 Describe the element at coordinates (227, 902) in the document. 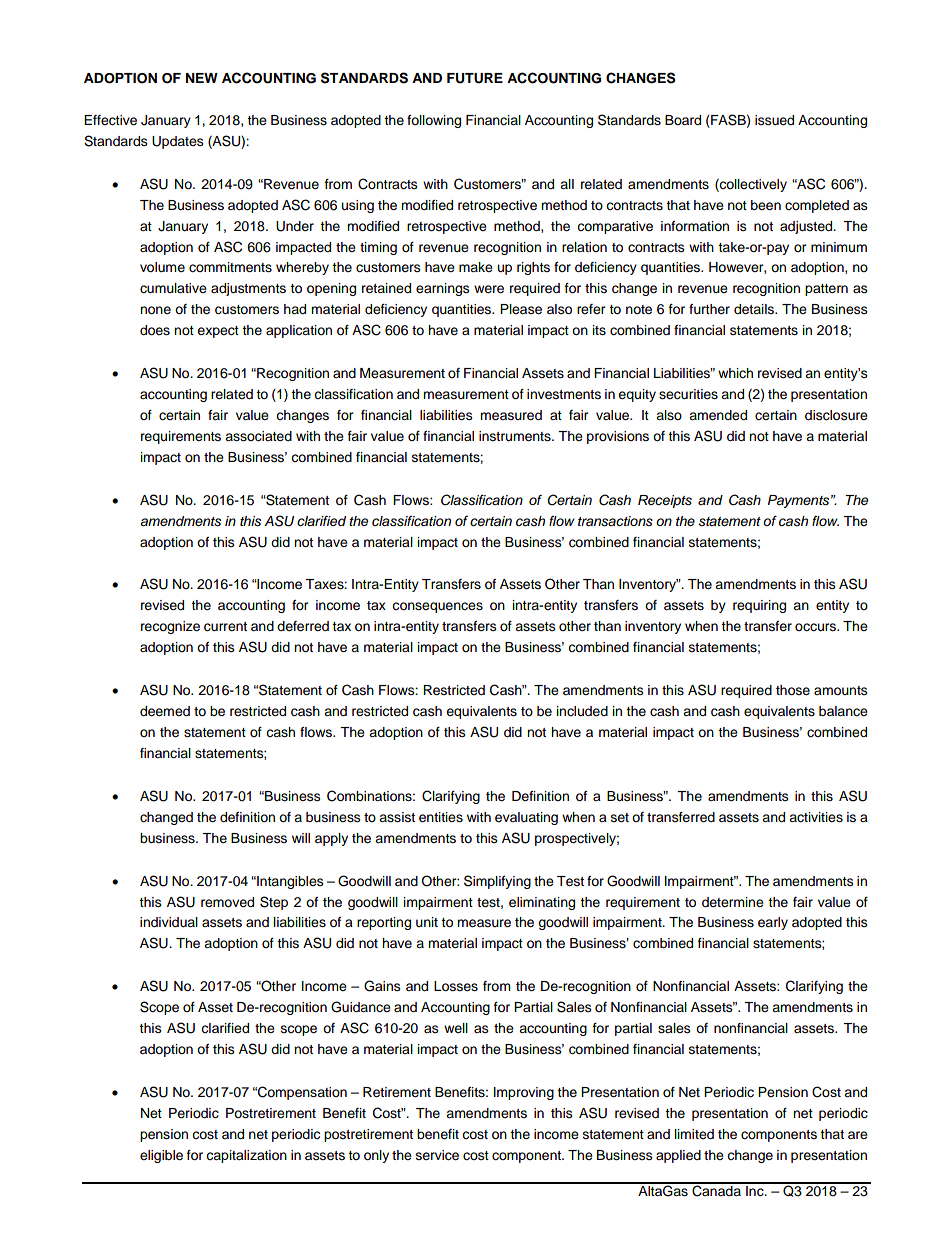

I see `removed` at that location.
